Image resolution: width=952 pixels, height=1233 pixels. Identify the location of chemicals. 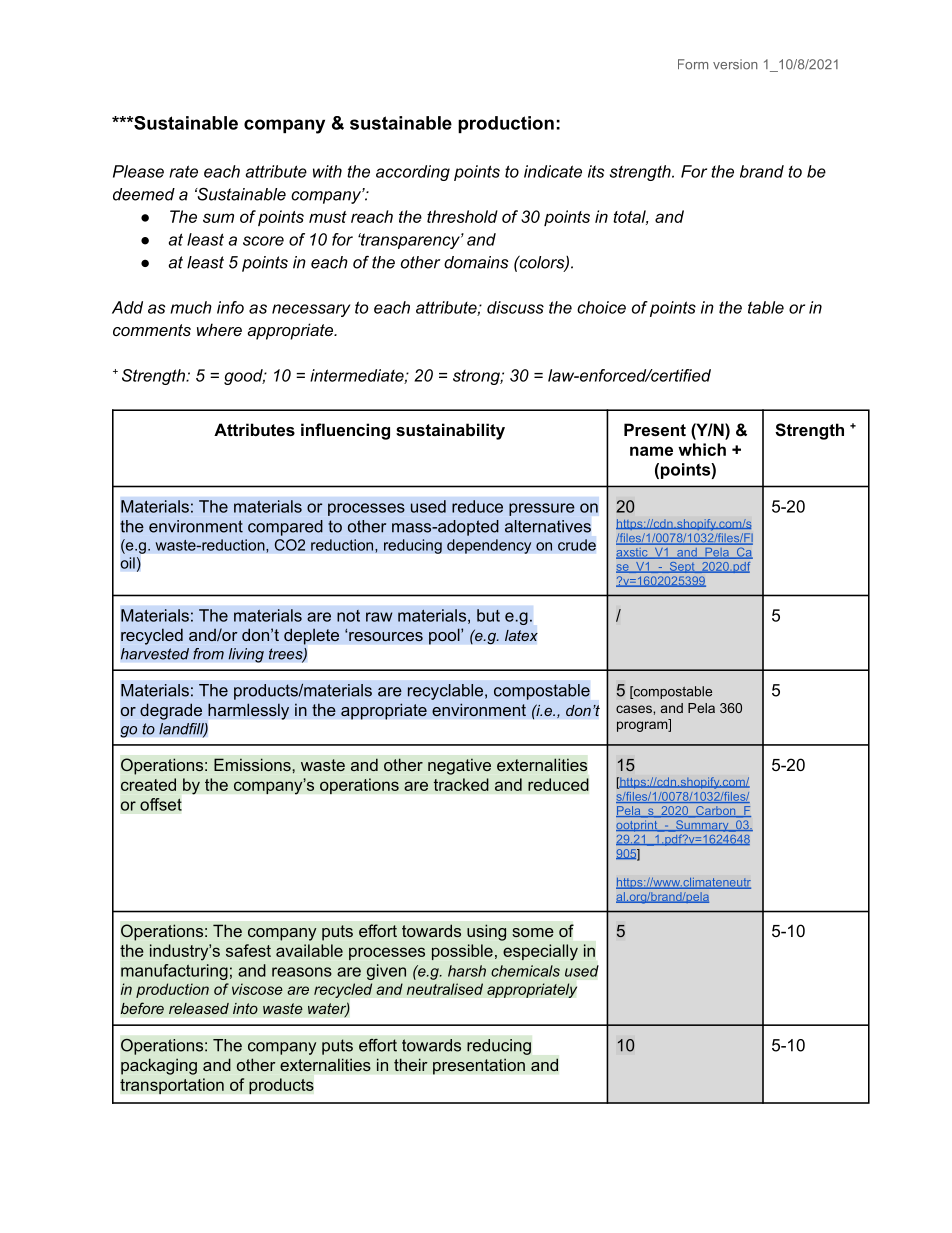
(525, 971).
